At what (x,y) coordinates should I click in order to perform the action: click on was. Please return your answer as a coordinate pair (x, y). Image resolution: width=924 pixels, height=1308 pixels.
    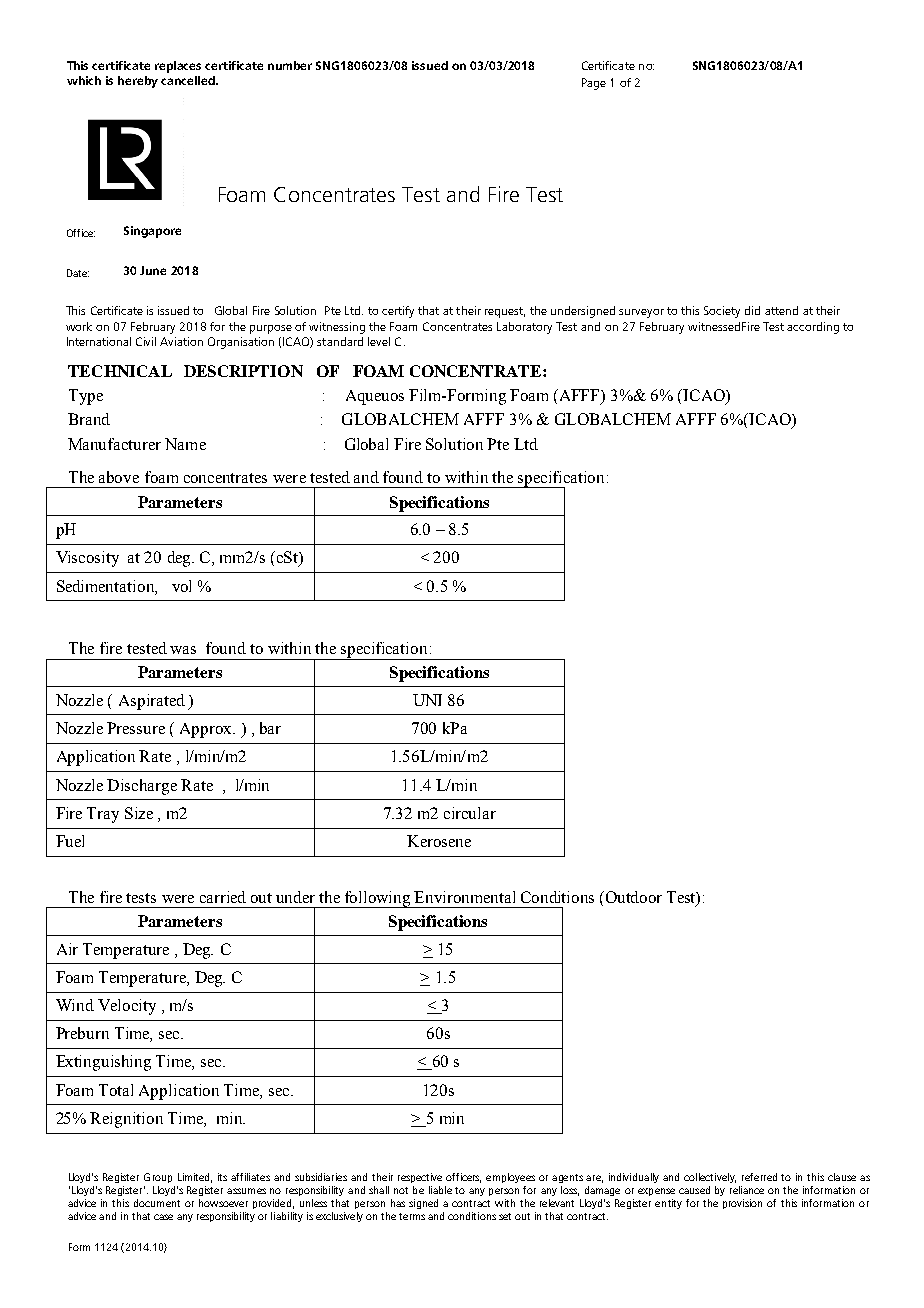
    Looking at the image, I should click on (183, 650).
